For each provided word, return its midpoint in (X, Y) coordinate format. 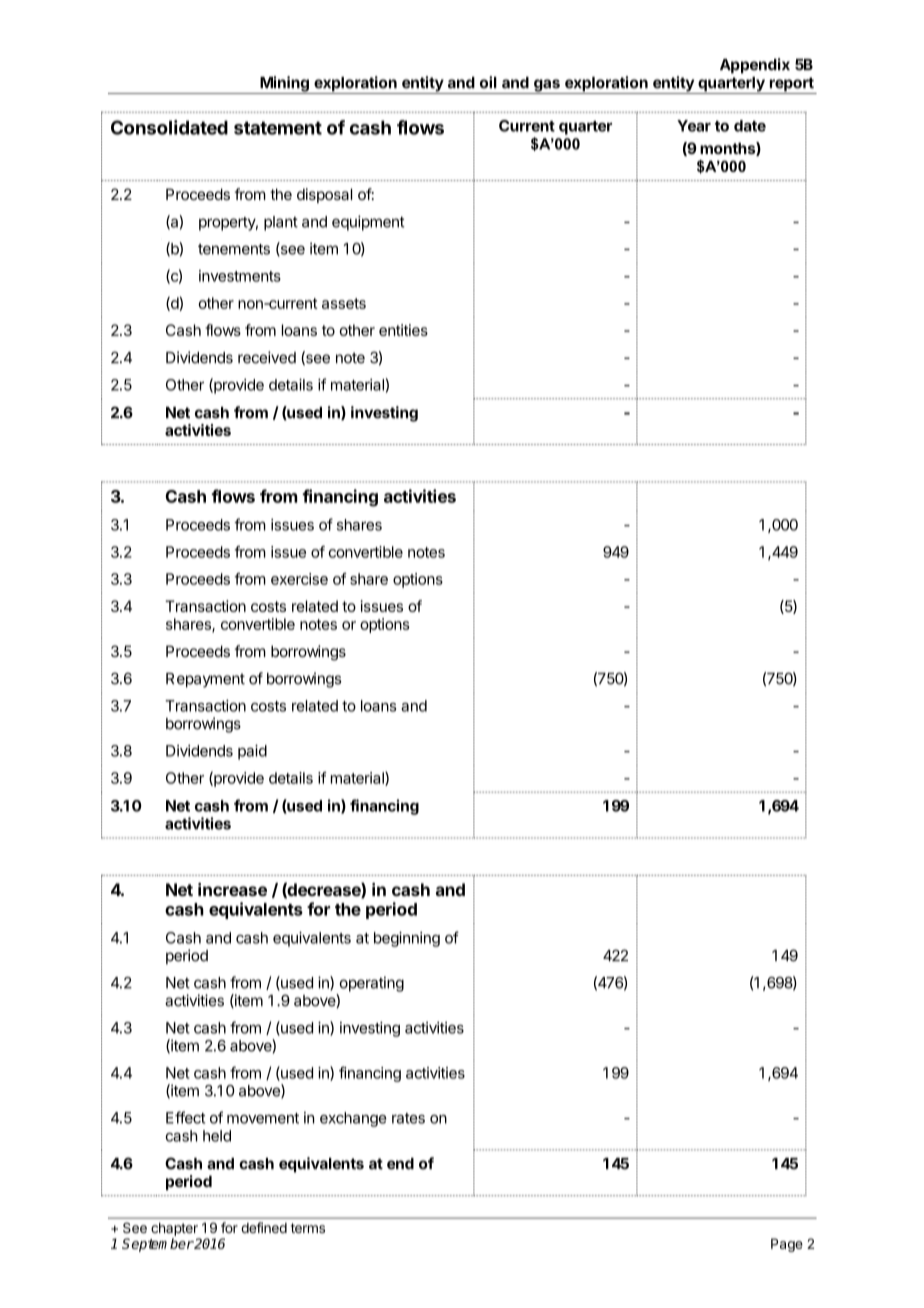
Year (694, 126)
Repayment (205, 680)
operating (372, 984)
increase (232, 889)
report (791, 85)
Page (787, 1245)
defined (264, 1227)
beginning (407, 939)
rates (408, 1118)
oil (488, 82)
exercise (299, 579)
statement (278, 128)
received (267, 357)
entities (403, 330)
